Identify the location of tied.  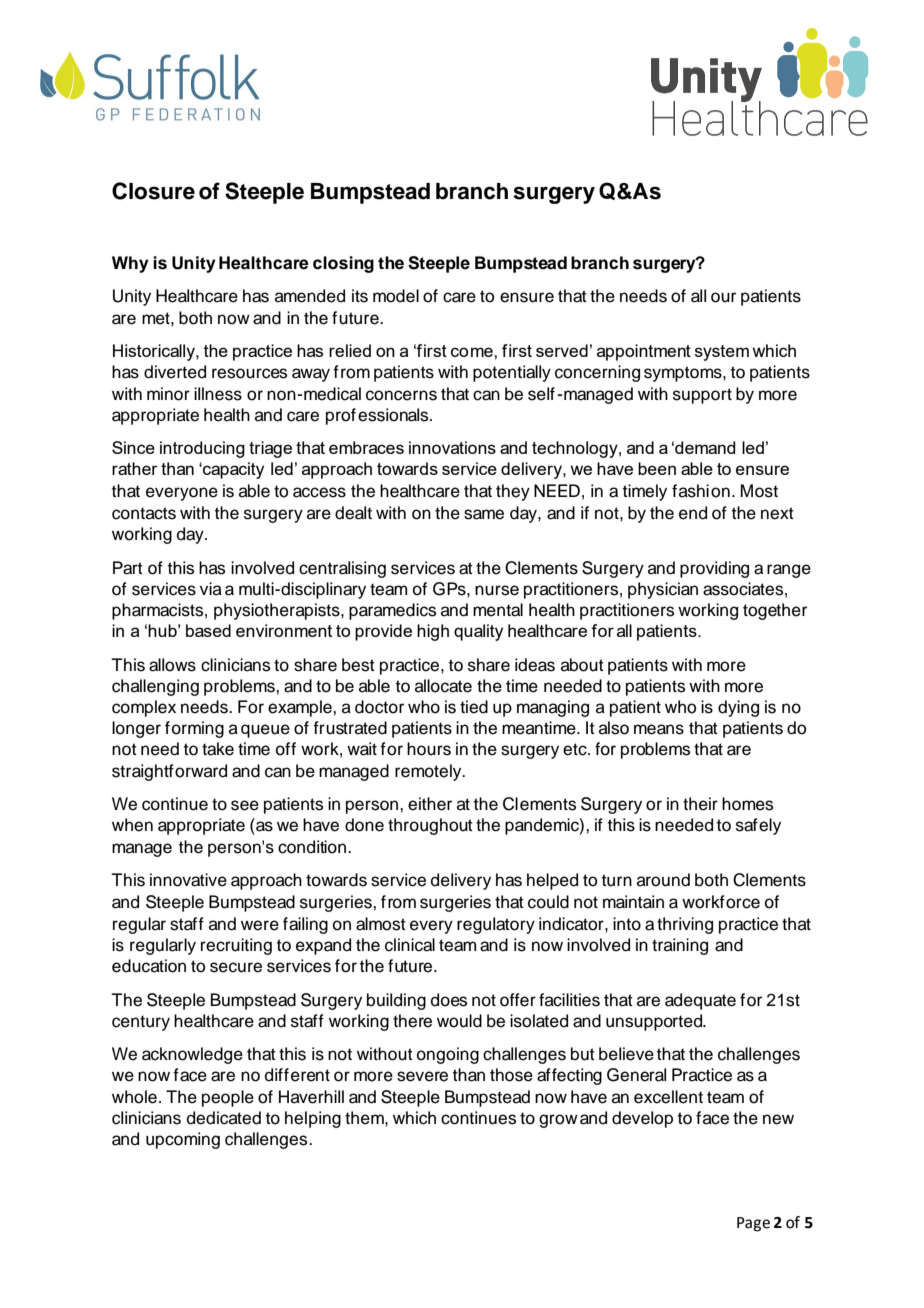
(474, 707).
